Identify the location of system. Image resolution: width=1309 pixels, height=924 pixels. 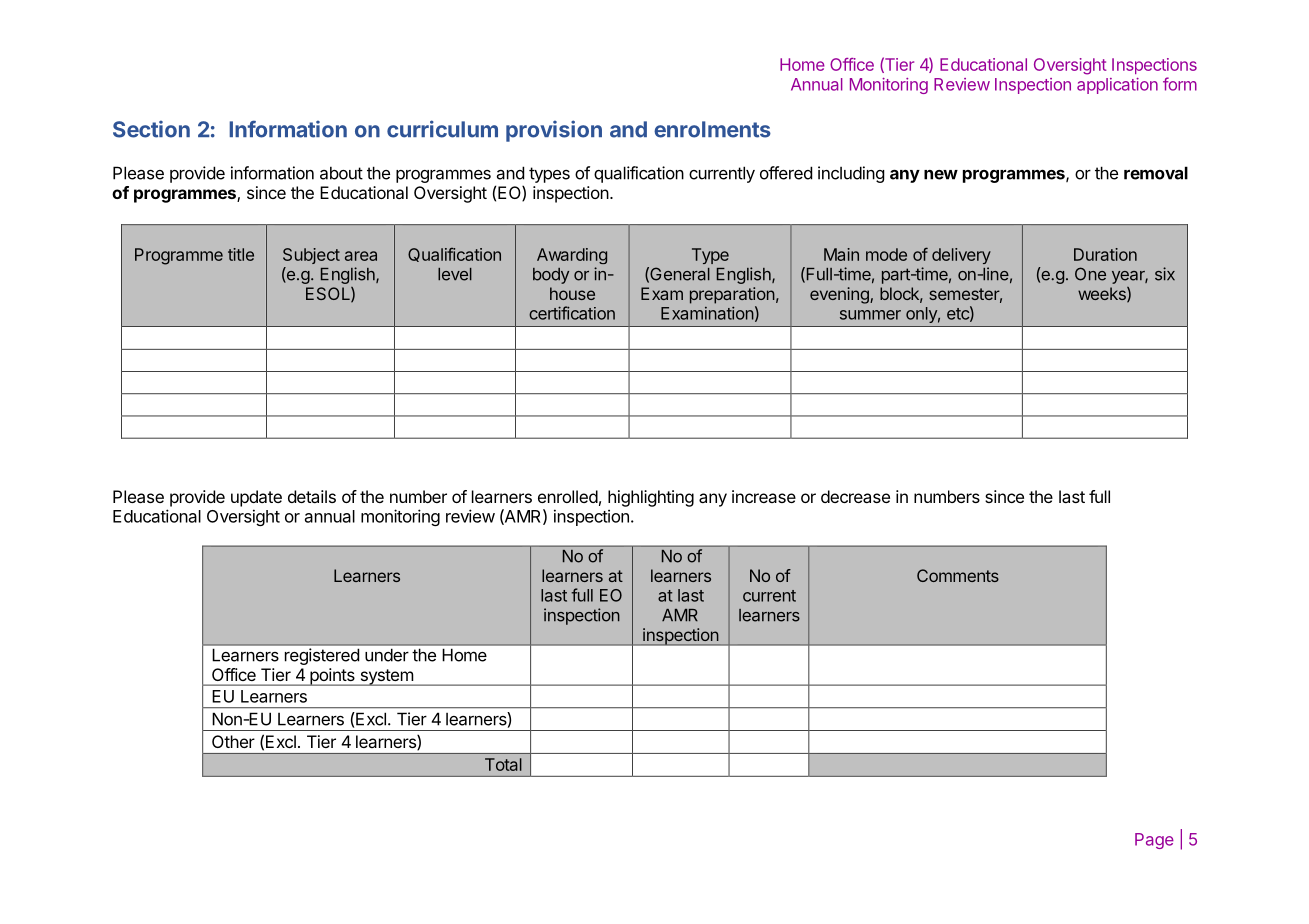
(386, 677).
